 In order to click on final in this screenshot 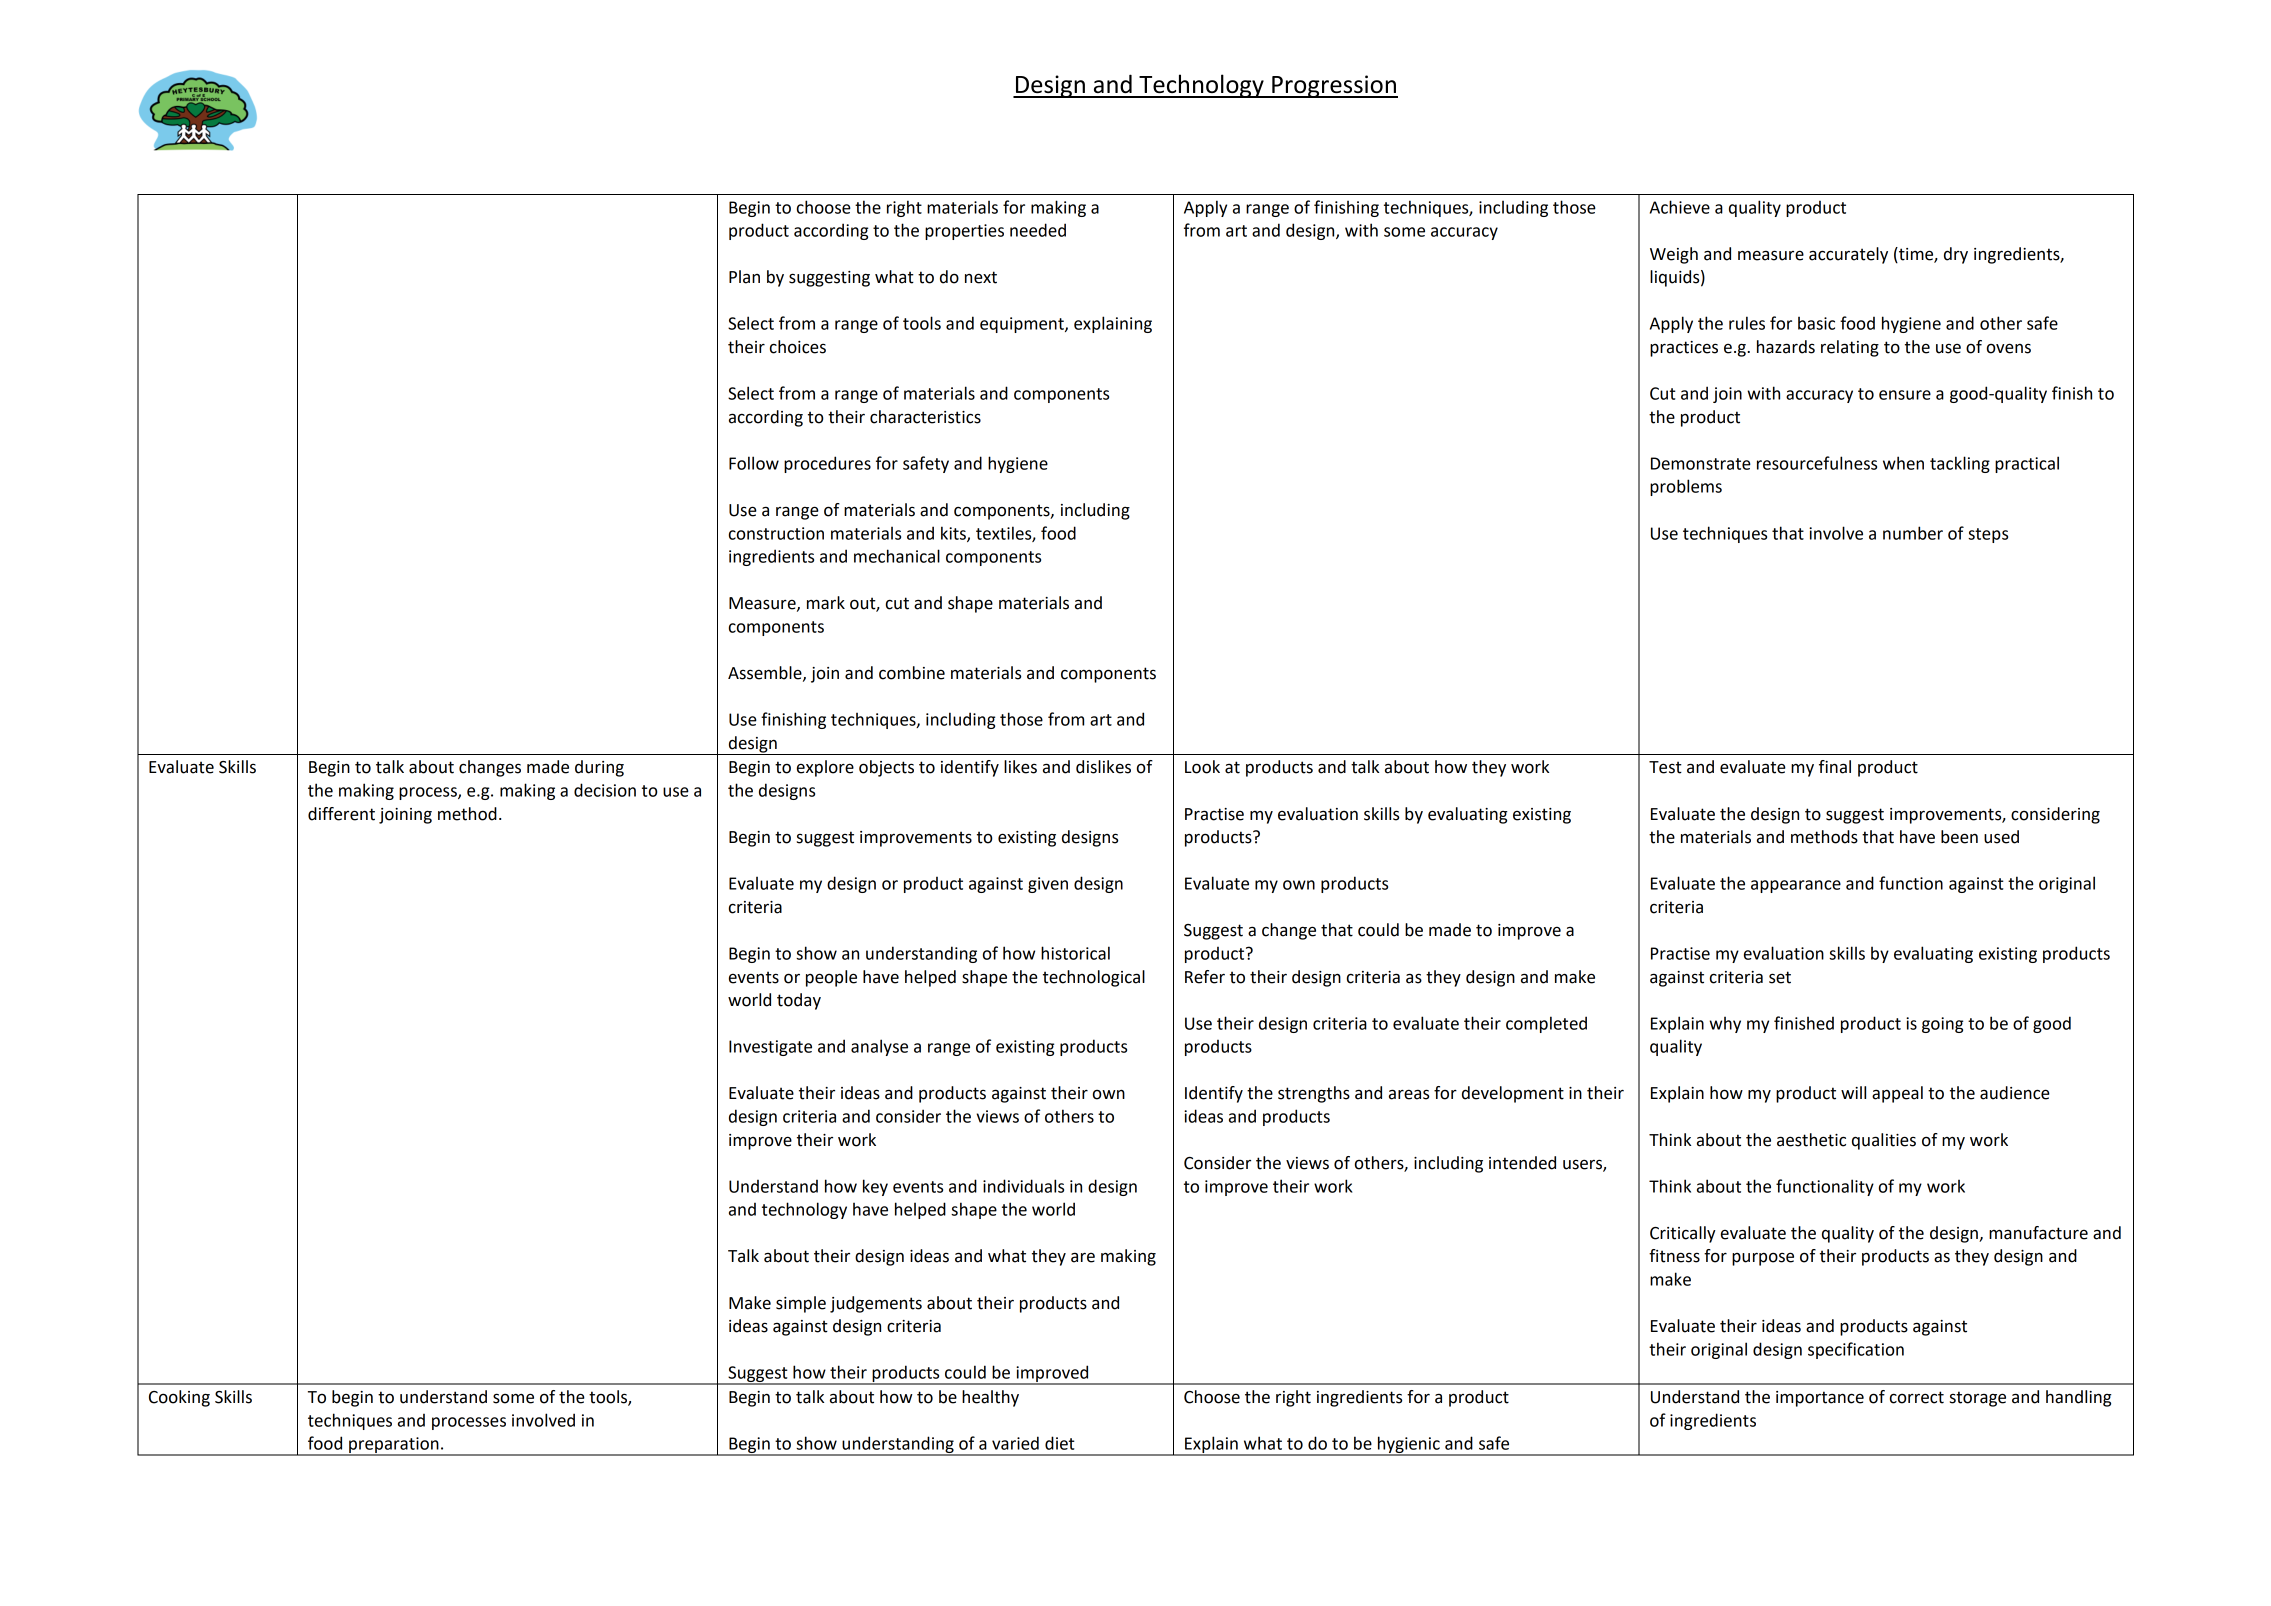, I will do `click(1835, 767)`.
